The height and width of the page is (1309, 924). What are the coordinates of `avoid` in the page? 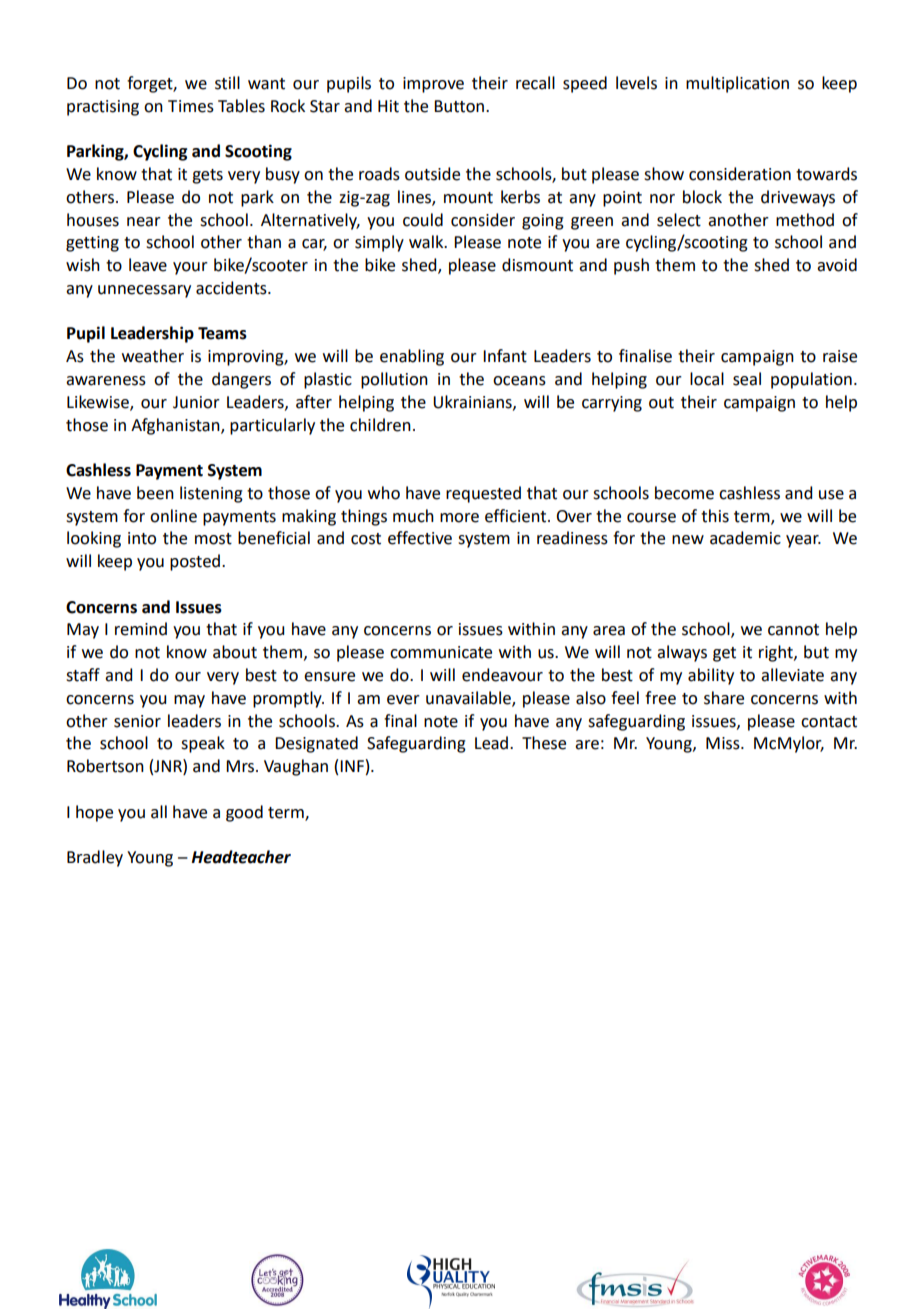 It's located at (837, 265).
